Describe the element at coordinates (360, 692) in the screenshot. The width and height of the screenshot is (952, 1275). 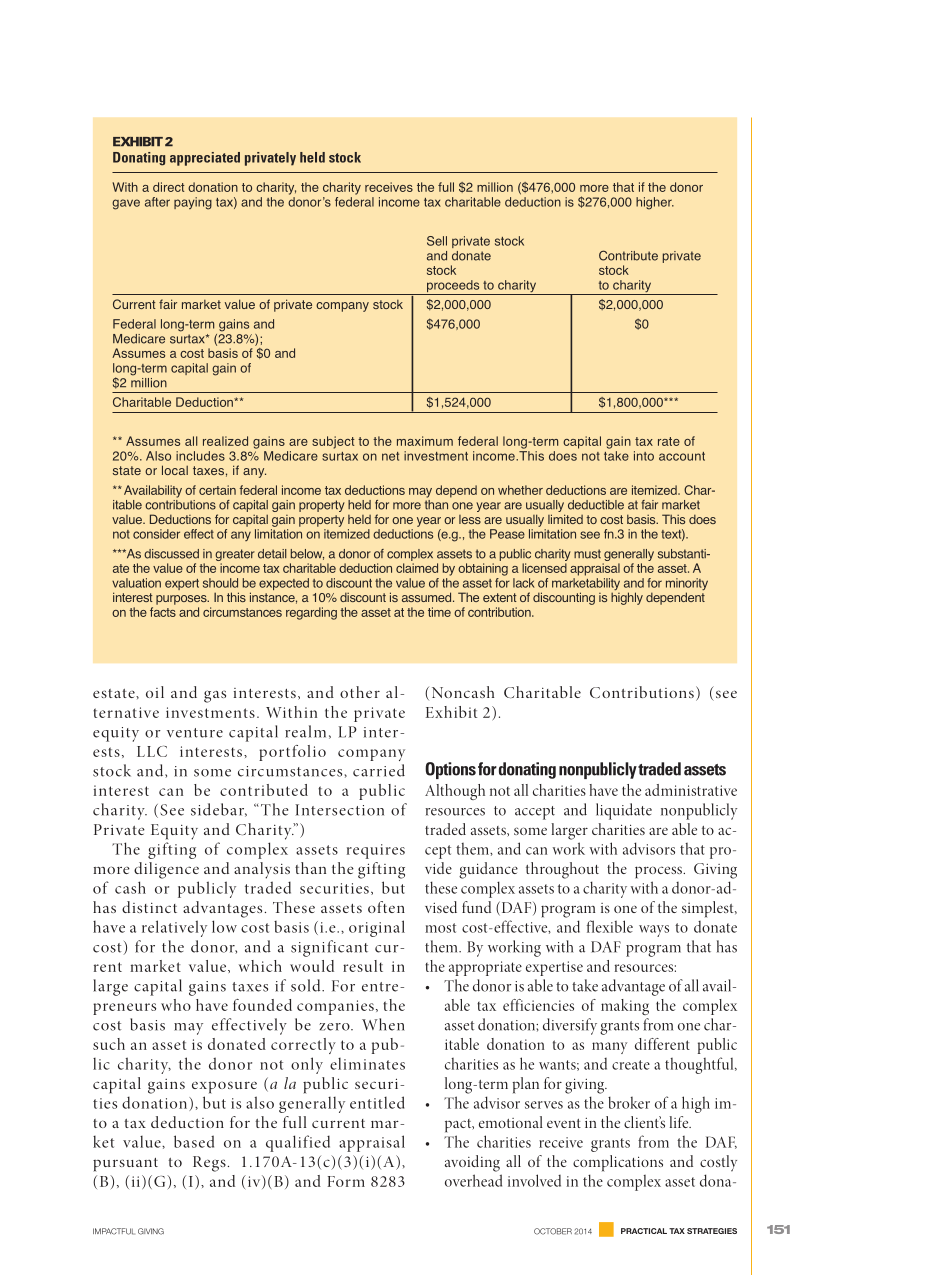
I see `other` at that location.
